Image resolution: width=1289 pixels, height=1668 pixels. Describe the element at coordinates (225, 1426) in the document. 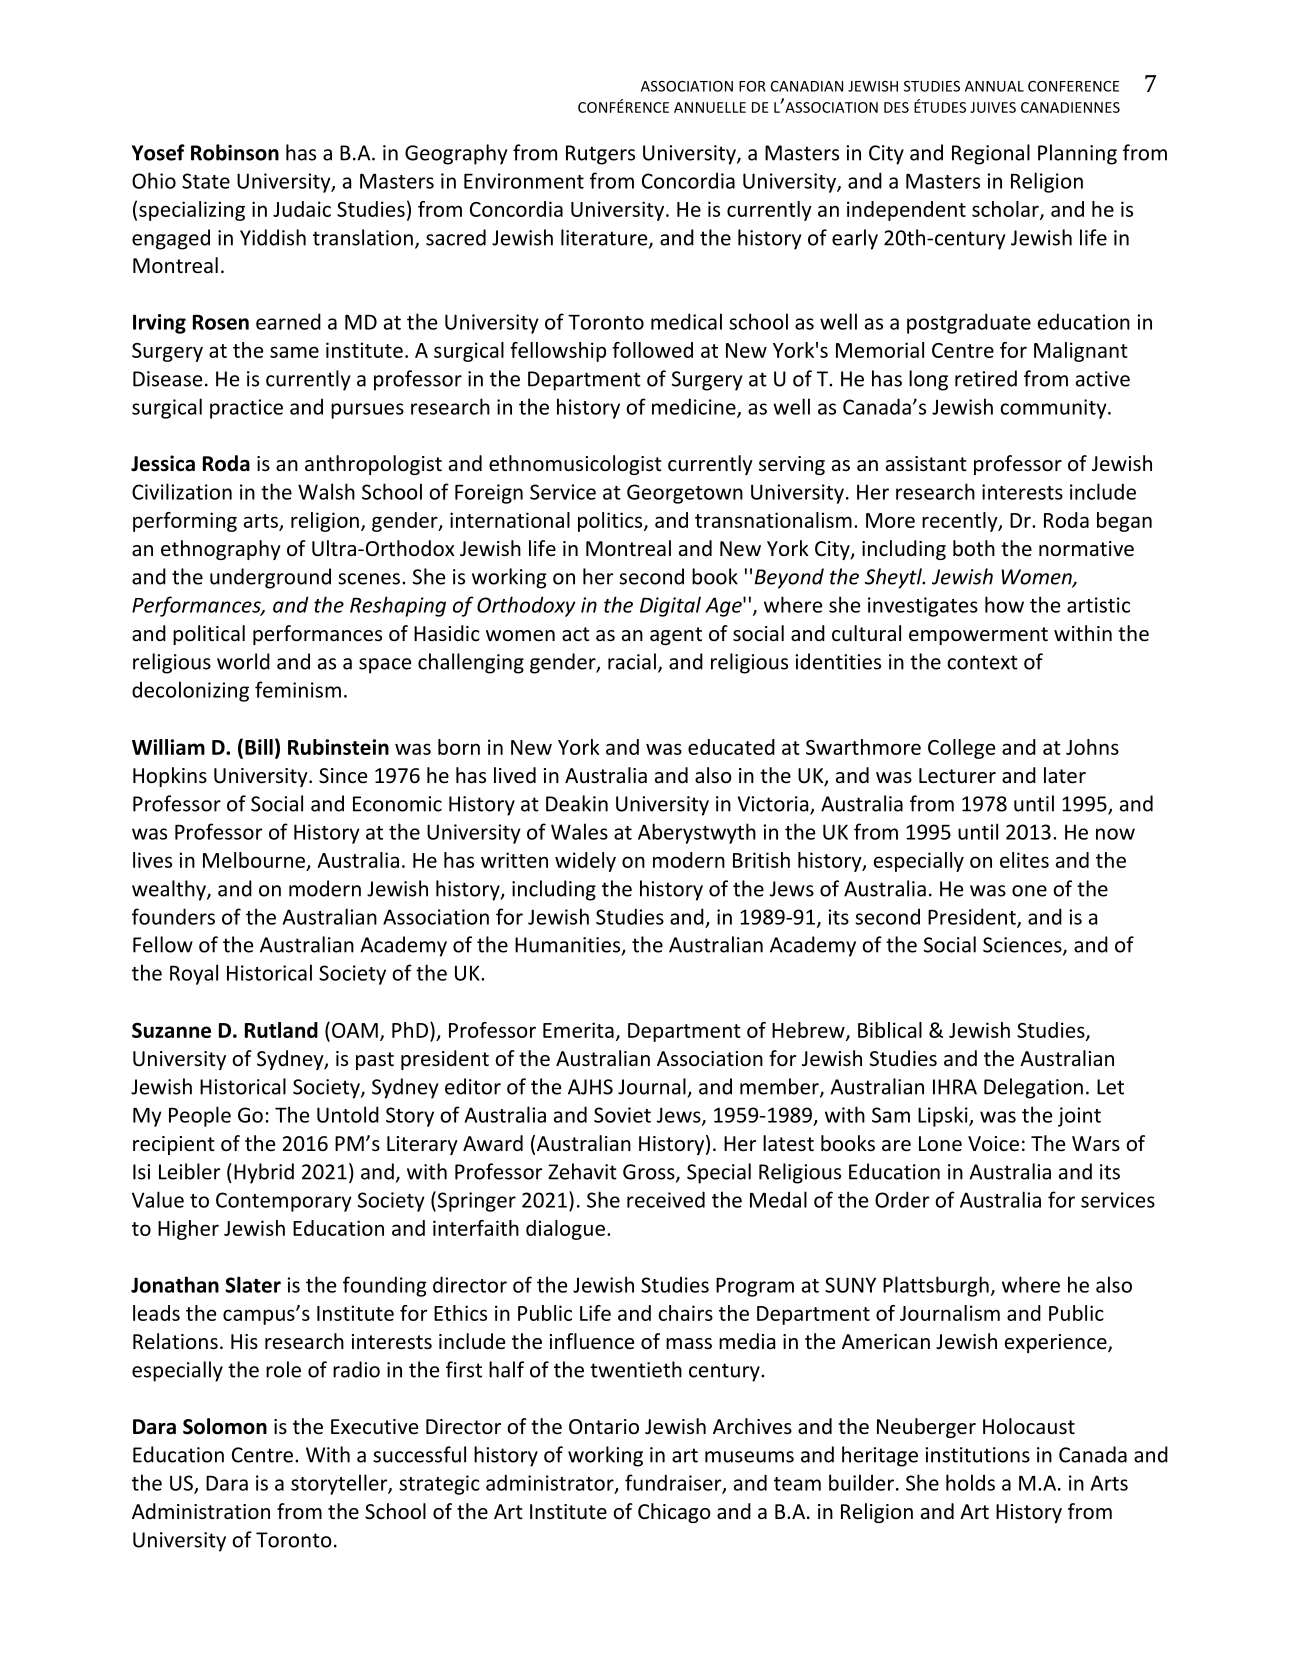

I see `Solomon` at that location.
